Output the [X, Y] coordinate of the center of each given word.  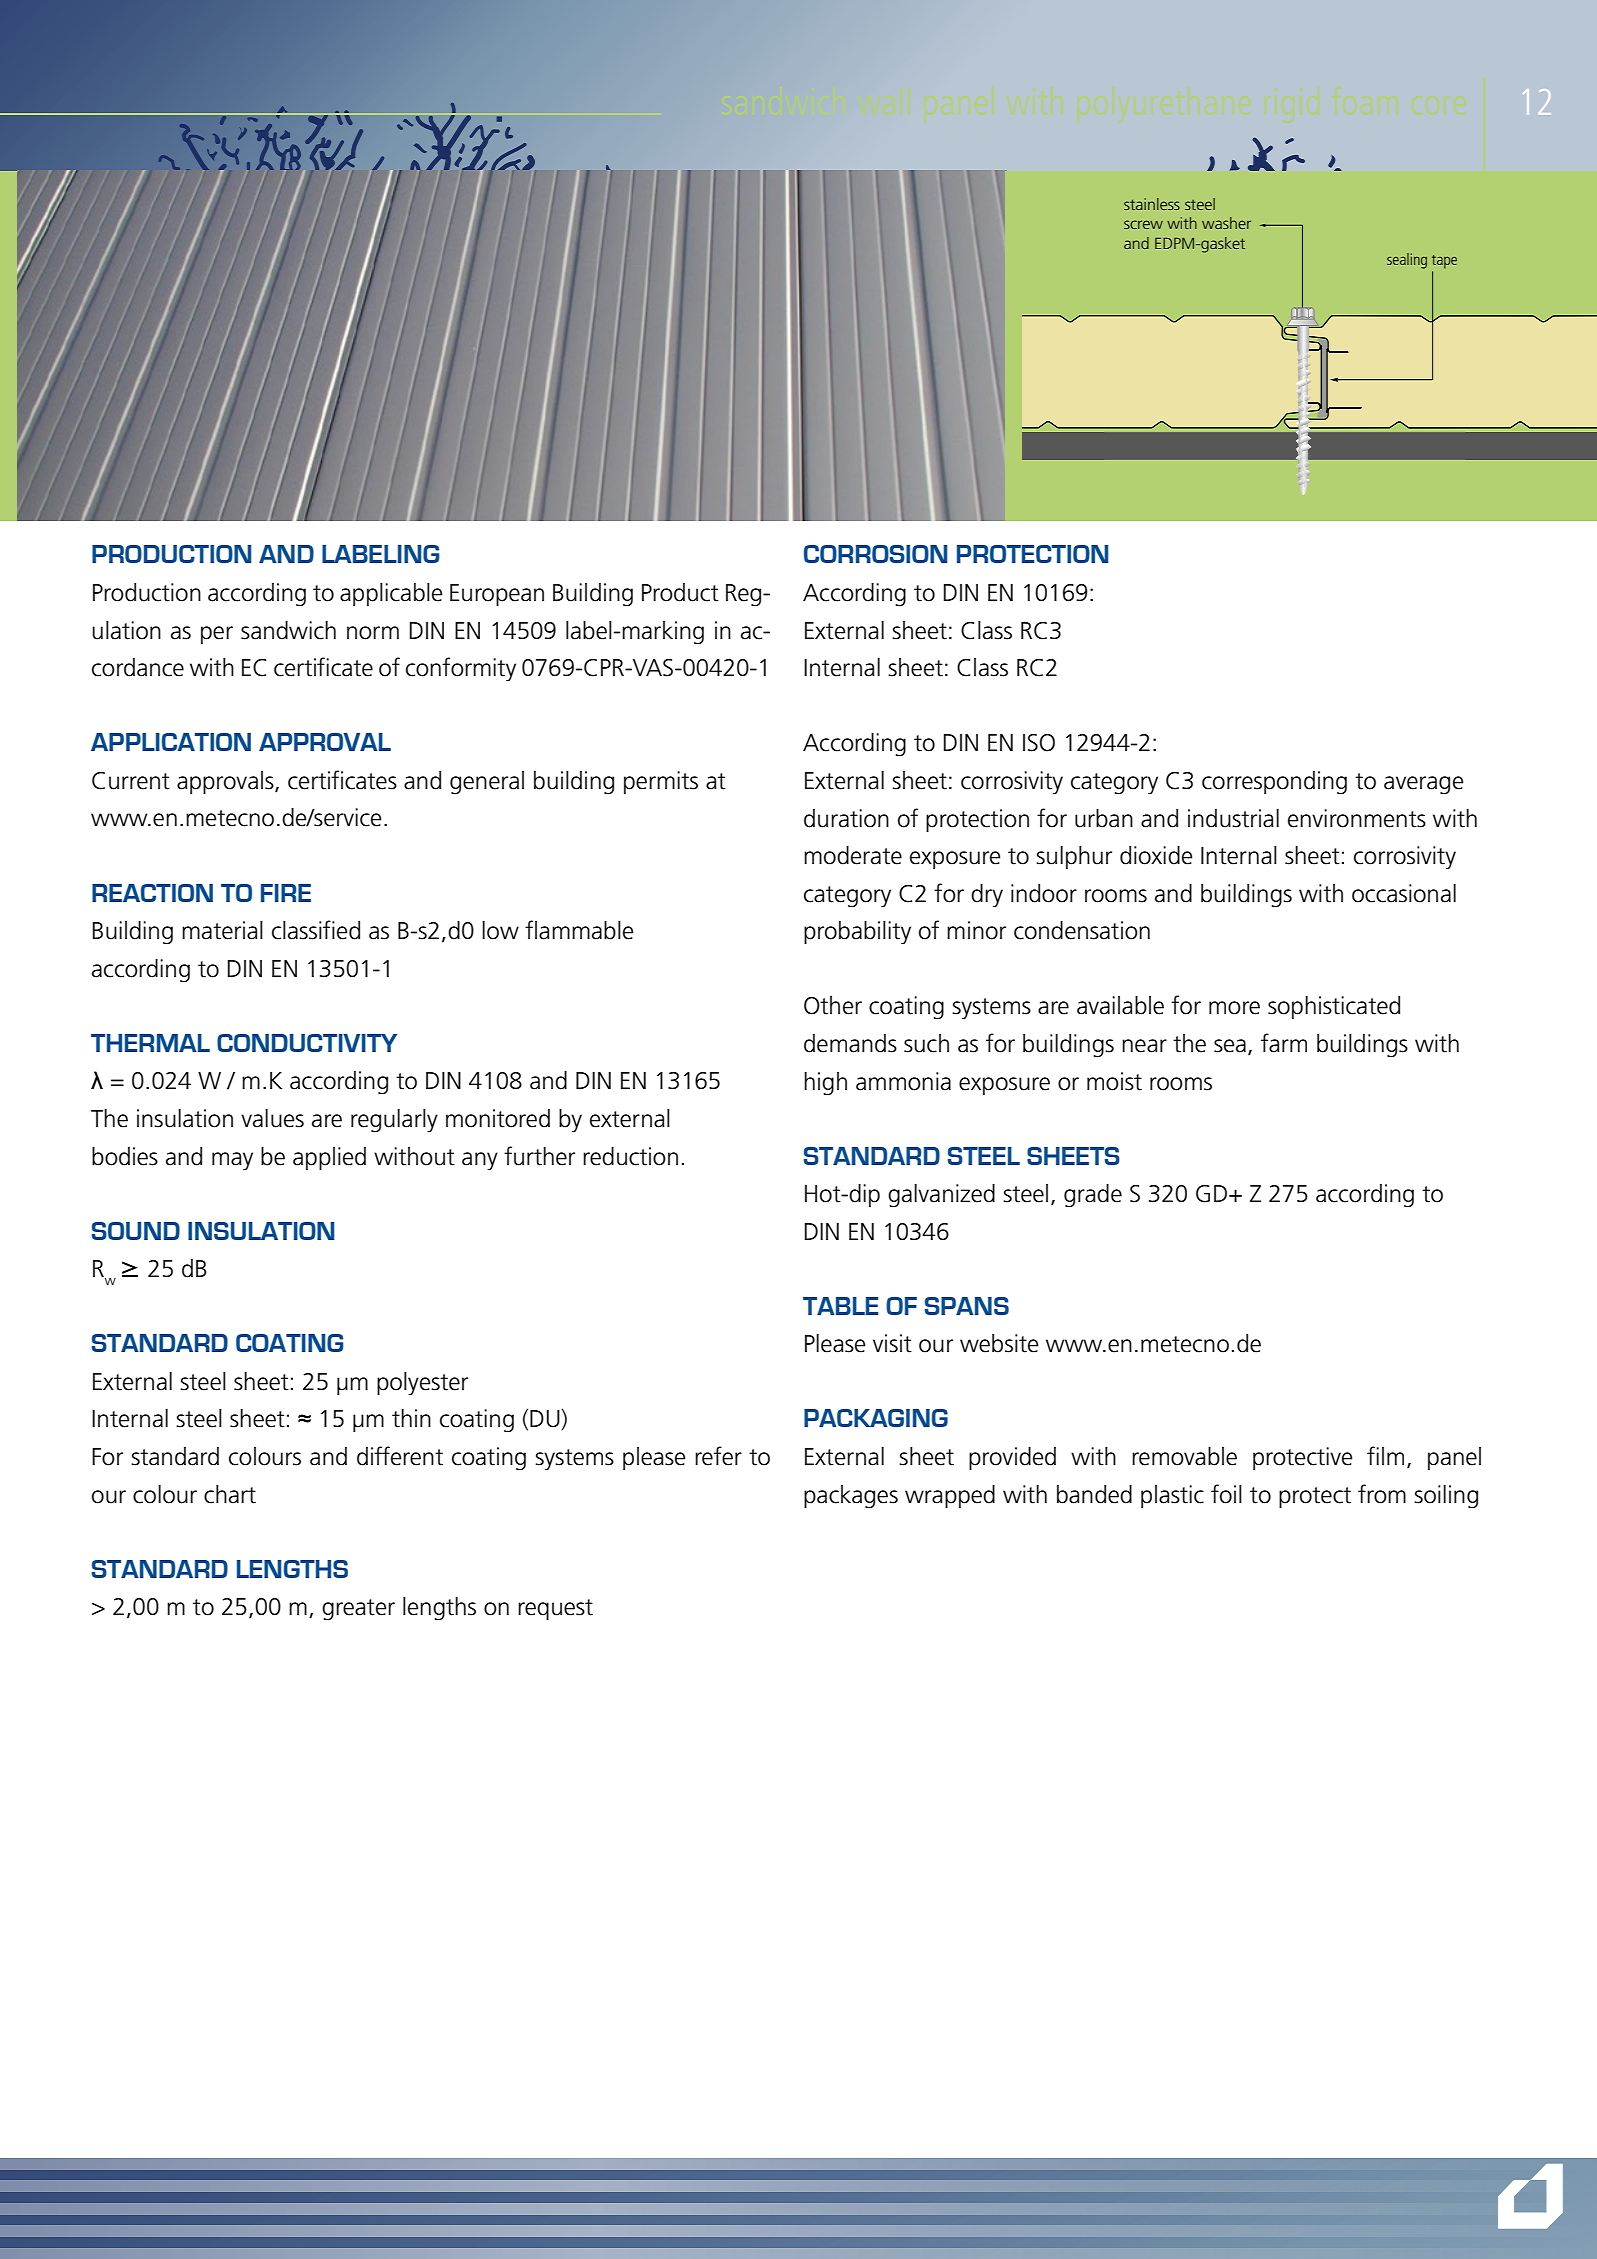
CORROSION [876, 554]
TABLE [841, 1306]
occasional [1404, 893]
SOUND [136, 1231]
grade [1093, 1196]
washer [1226, 223]
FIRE [286, 893]
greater [358, 1610]
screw [1143, 224]
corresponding [1274, 783]
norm [373, 633]
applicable [391, 594]
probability [857, 932]
